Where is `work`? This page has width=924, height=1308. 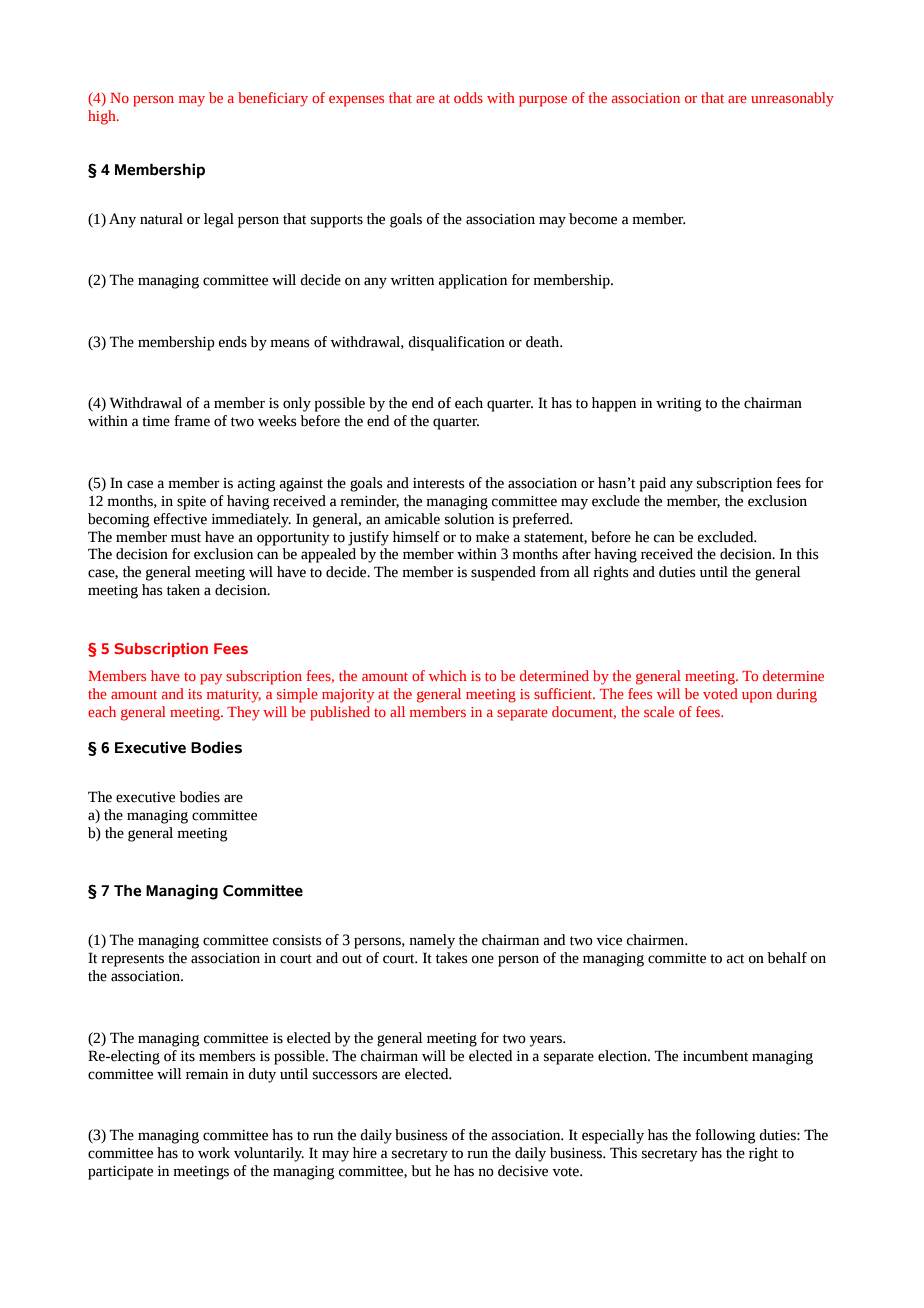
work is located at coordinates (214, 1153).
